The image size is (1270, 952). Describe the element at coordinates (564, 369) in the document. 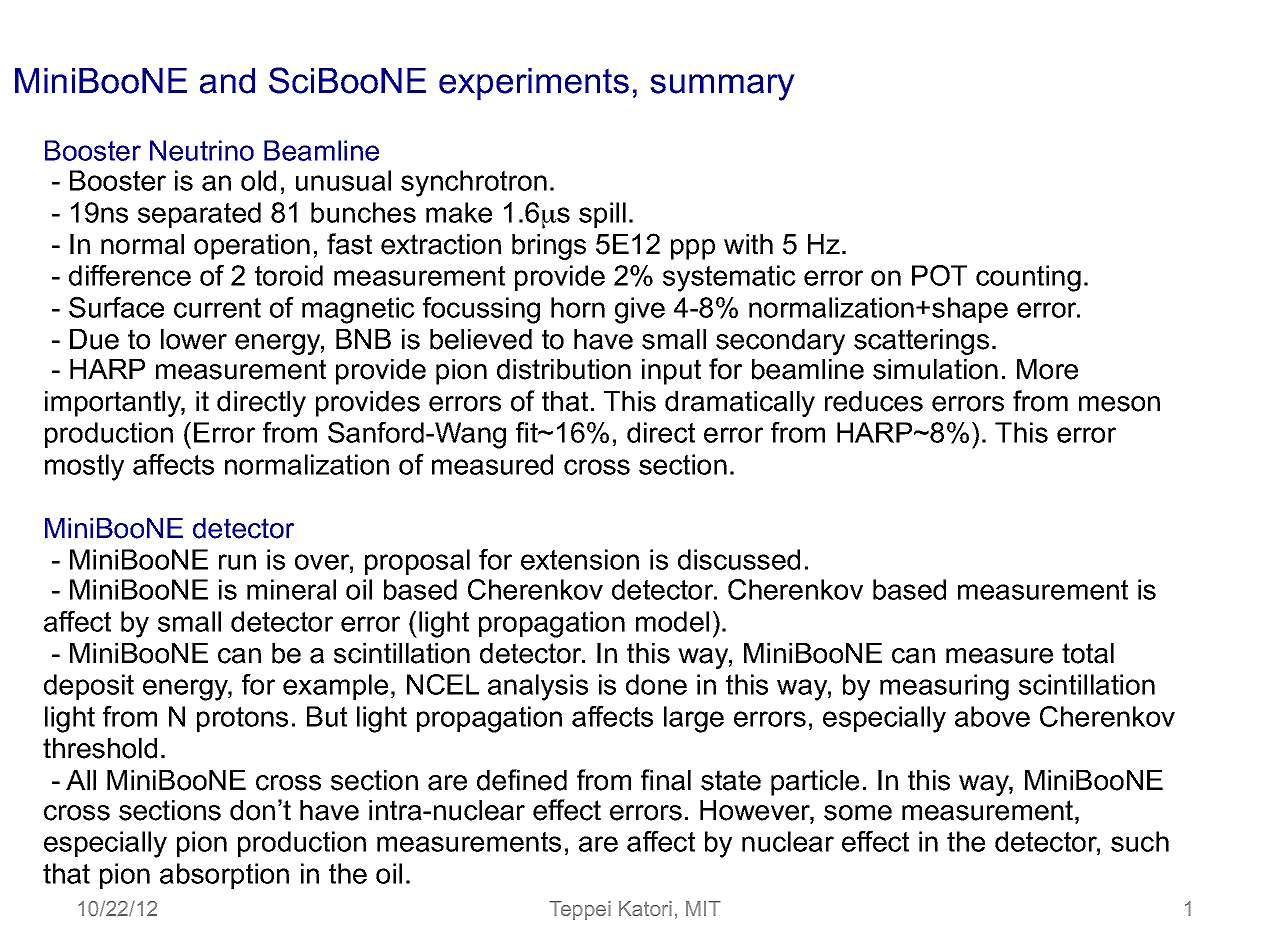

I see `distribution` at that location.
